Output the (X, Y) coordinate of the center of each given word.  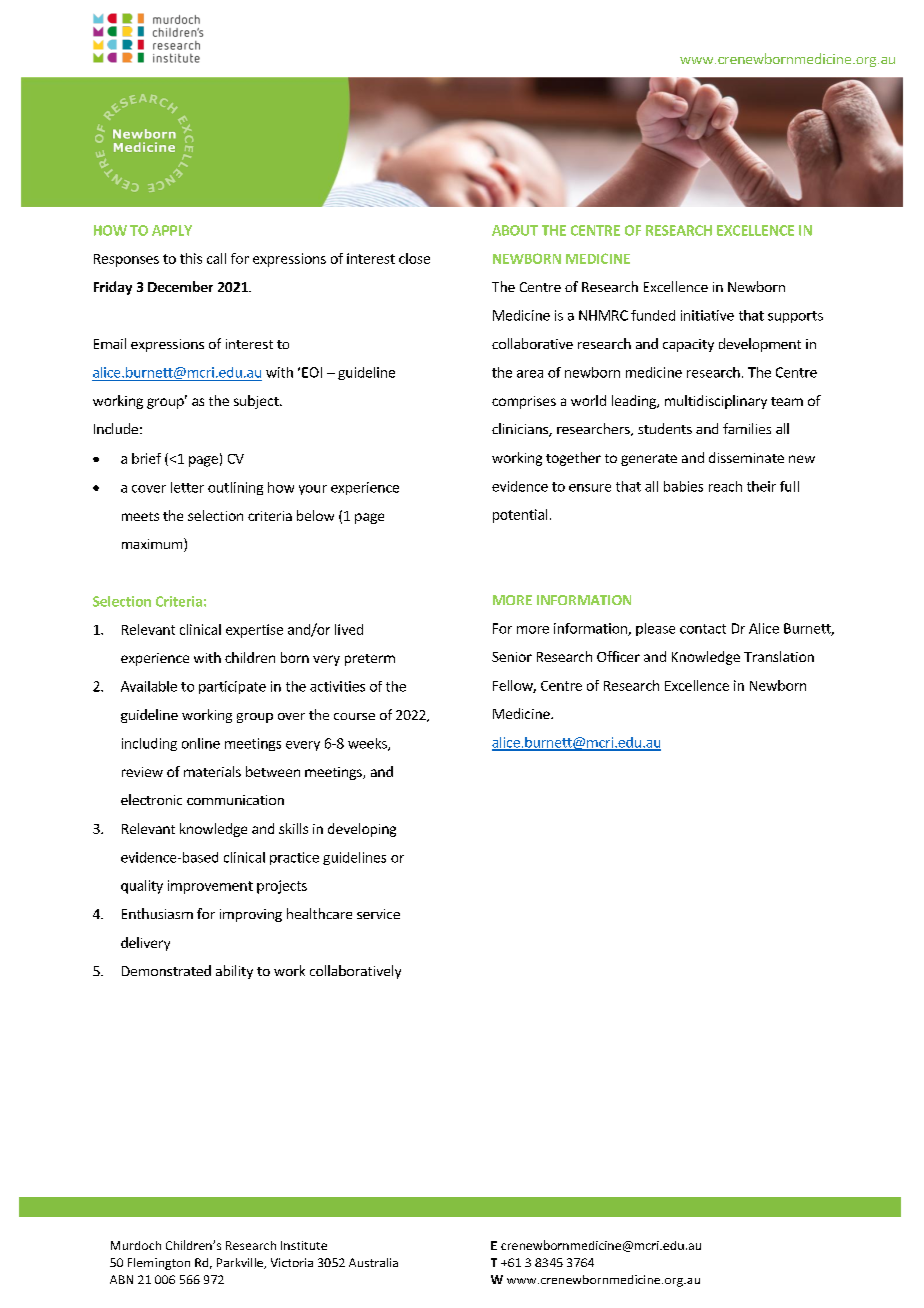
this (191, 258)
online (201, 743)
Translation (779, 656)
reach (725, 486)
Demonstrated (166, 970)
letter (187, 487)
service (378, 914)
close (414, 258)
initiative (707, 315)
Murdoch (136, 1245)
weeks (368, 744)
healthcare (319, 913)
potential (520, 516)
